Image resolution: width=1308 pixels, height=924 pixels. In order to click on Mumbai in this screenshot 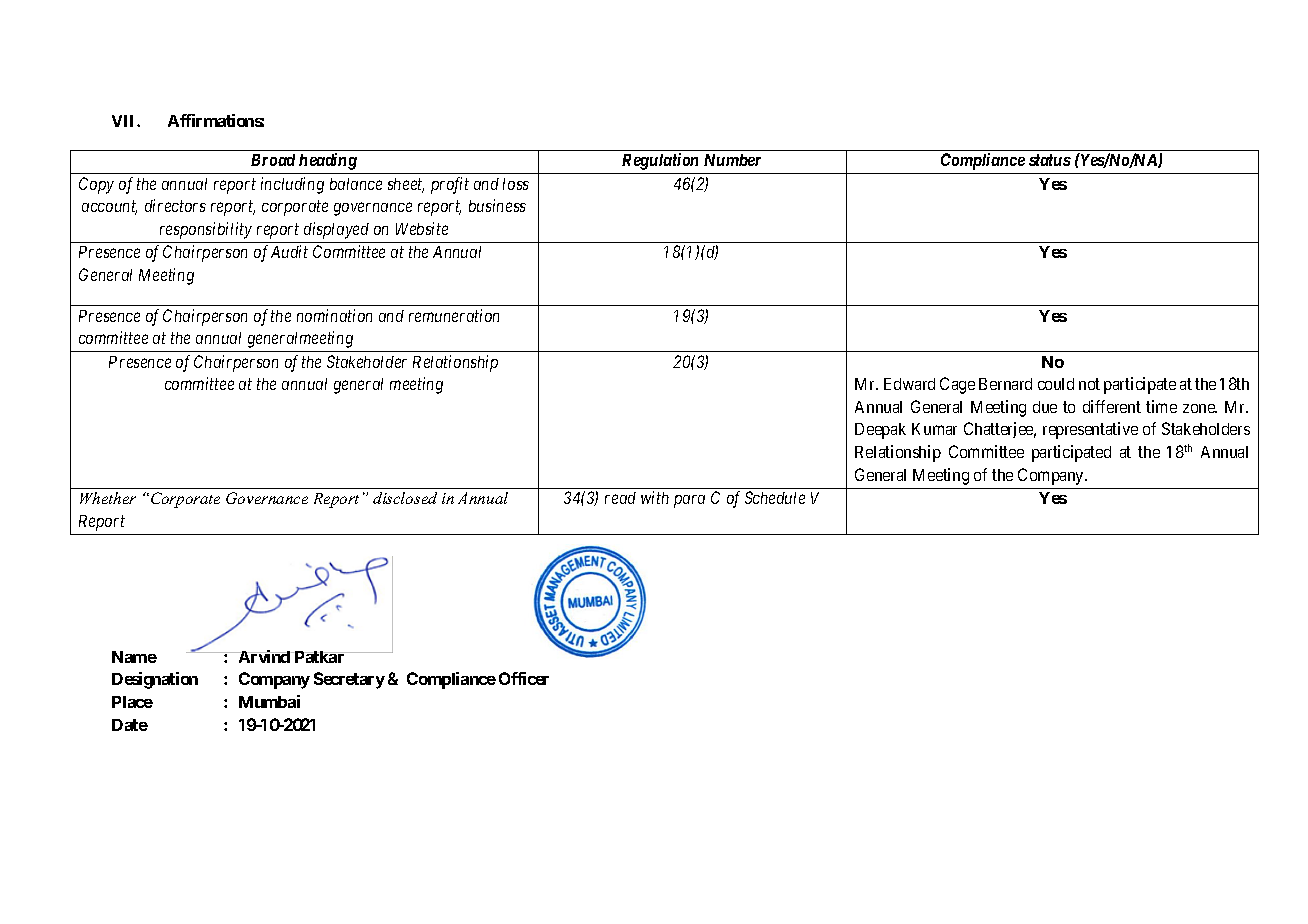, I will do `click(269, 701)`.
